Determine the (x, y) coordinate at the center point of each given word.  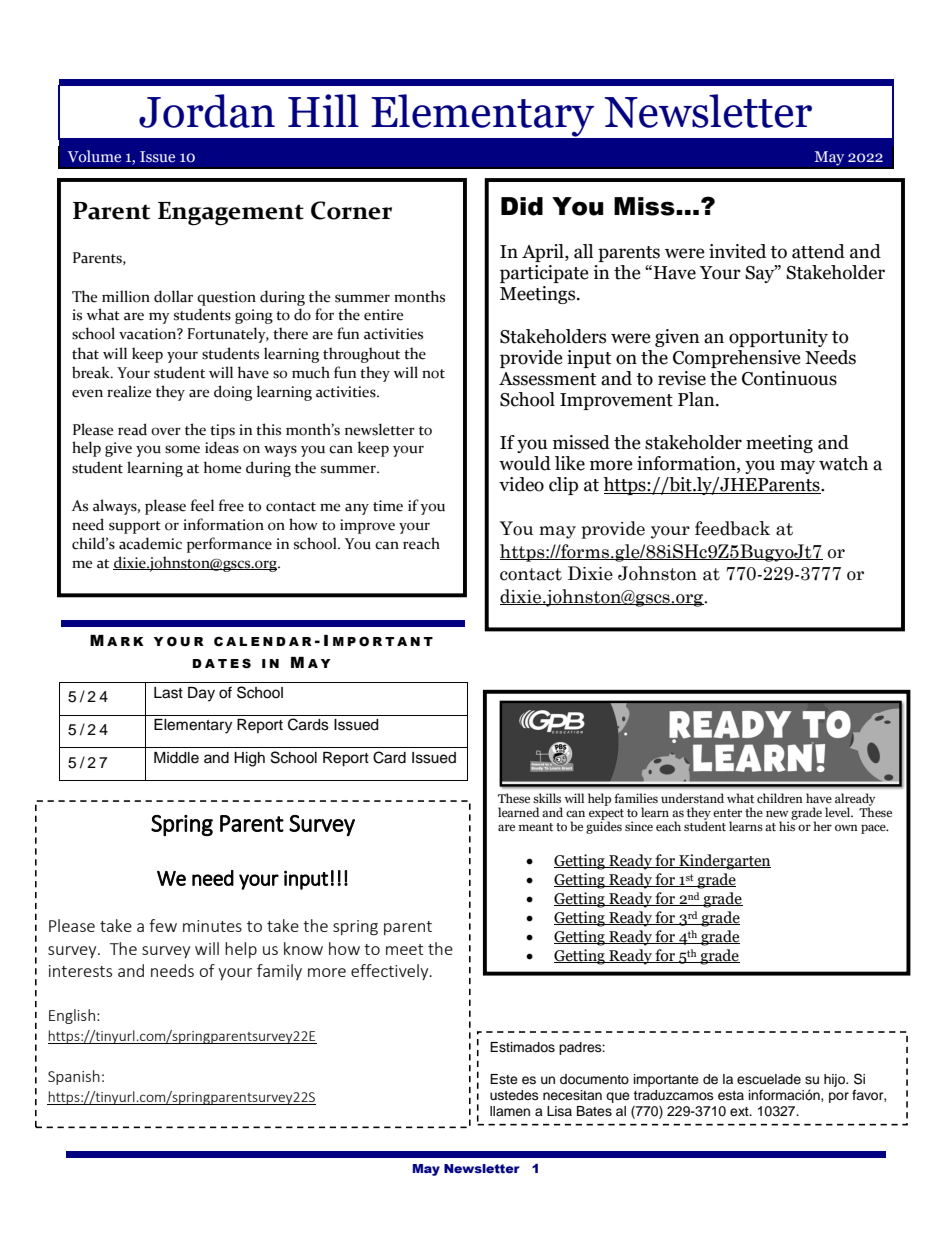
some (182, 449)
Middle (176, 758)
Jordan (207, 111)
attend (818, 251)
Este (504, 1079)
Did (522, 206)
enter (727, 813)
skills (547, 798)
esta (731, 1095)
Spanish (74, 1077)
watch (843, 463)
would (525, 463)
